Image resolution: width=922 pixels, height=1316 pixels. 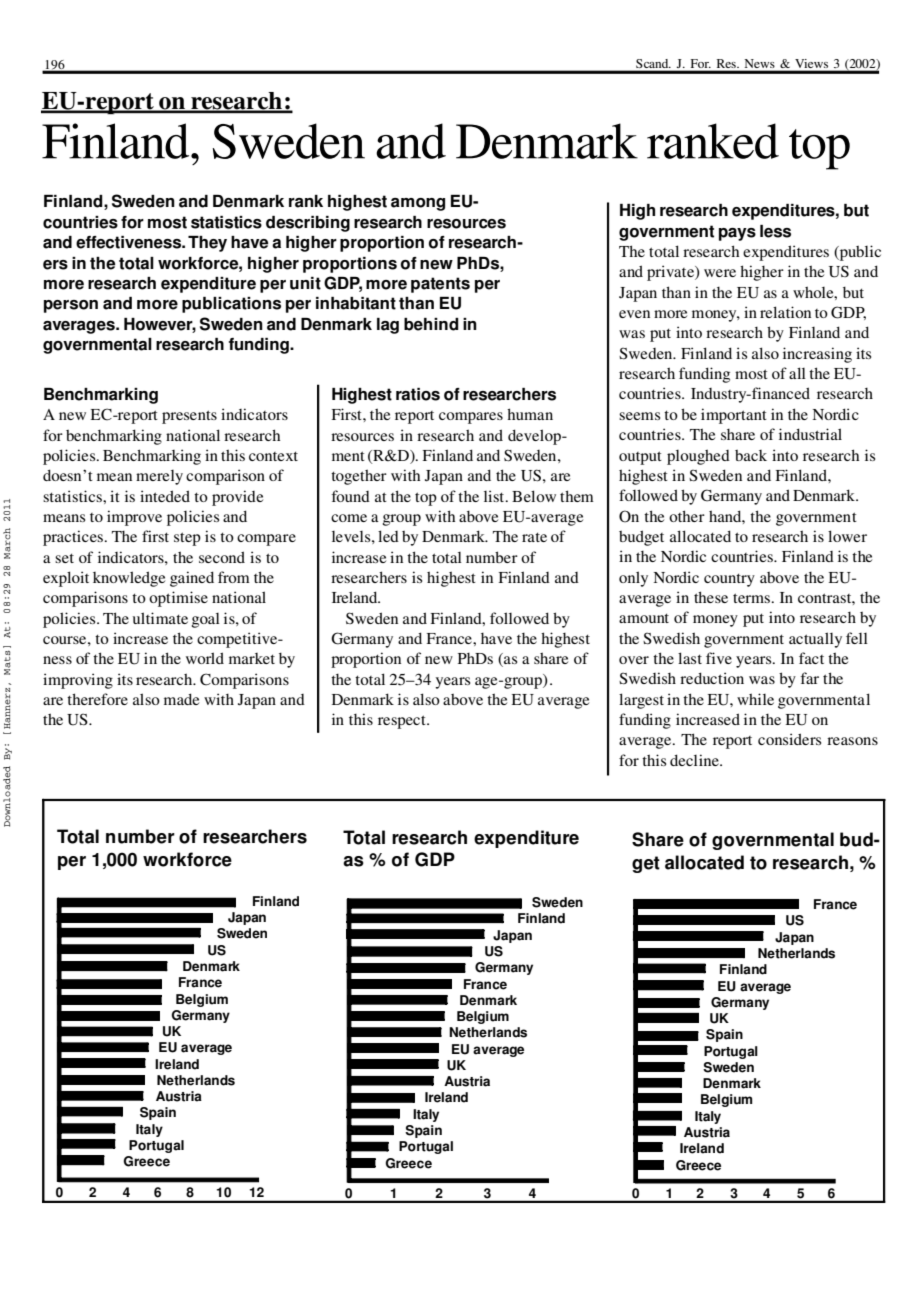 I want to click on ultimate, so click(x=160, y=618).
